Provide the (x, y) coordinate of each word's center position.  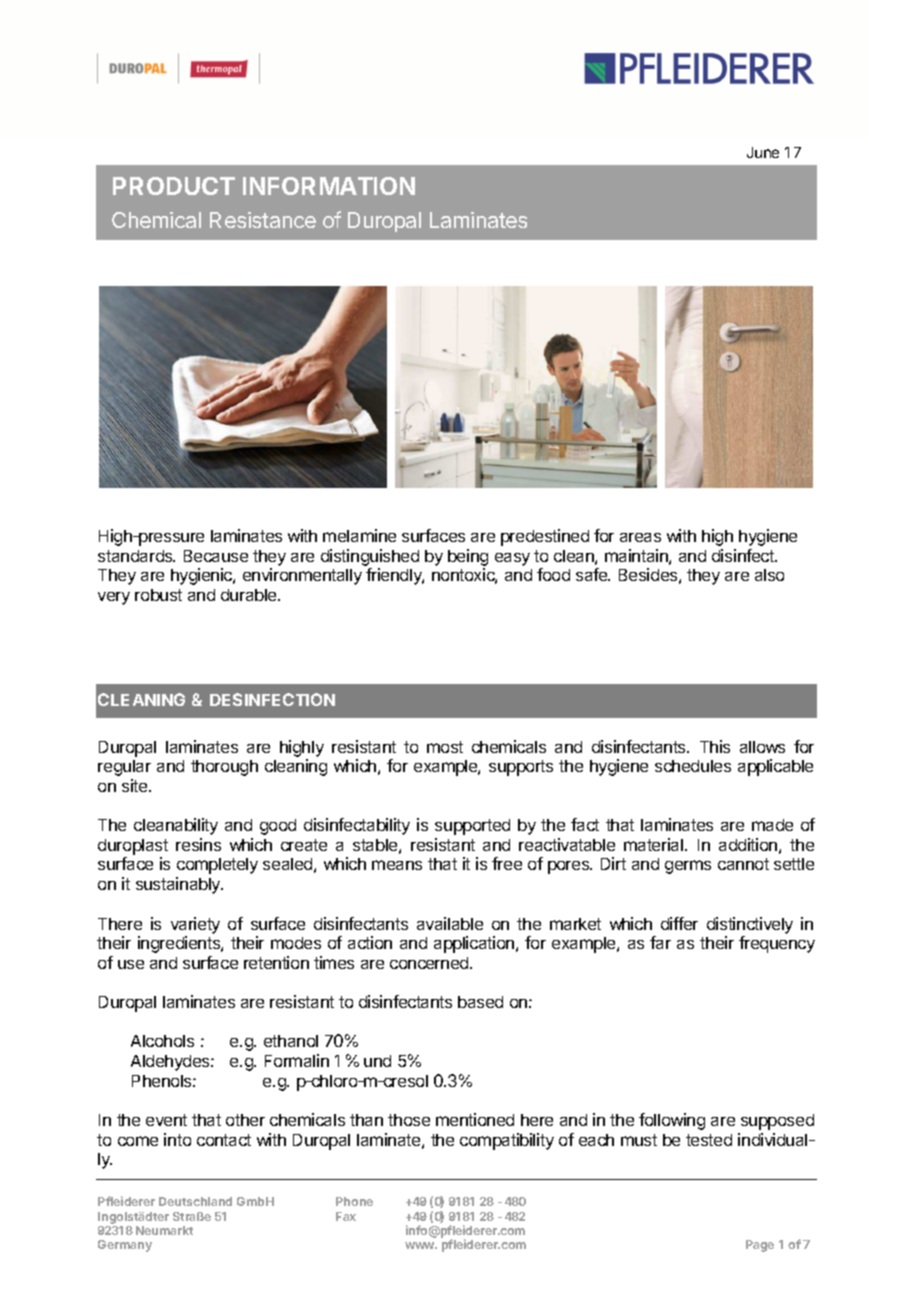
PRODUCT (174, 186)
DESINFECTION (272, 699)
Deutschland (195, 1201)
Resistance (263, 220)
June (763, 152)
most (445, 747)
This (715, 746)
